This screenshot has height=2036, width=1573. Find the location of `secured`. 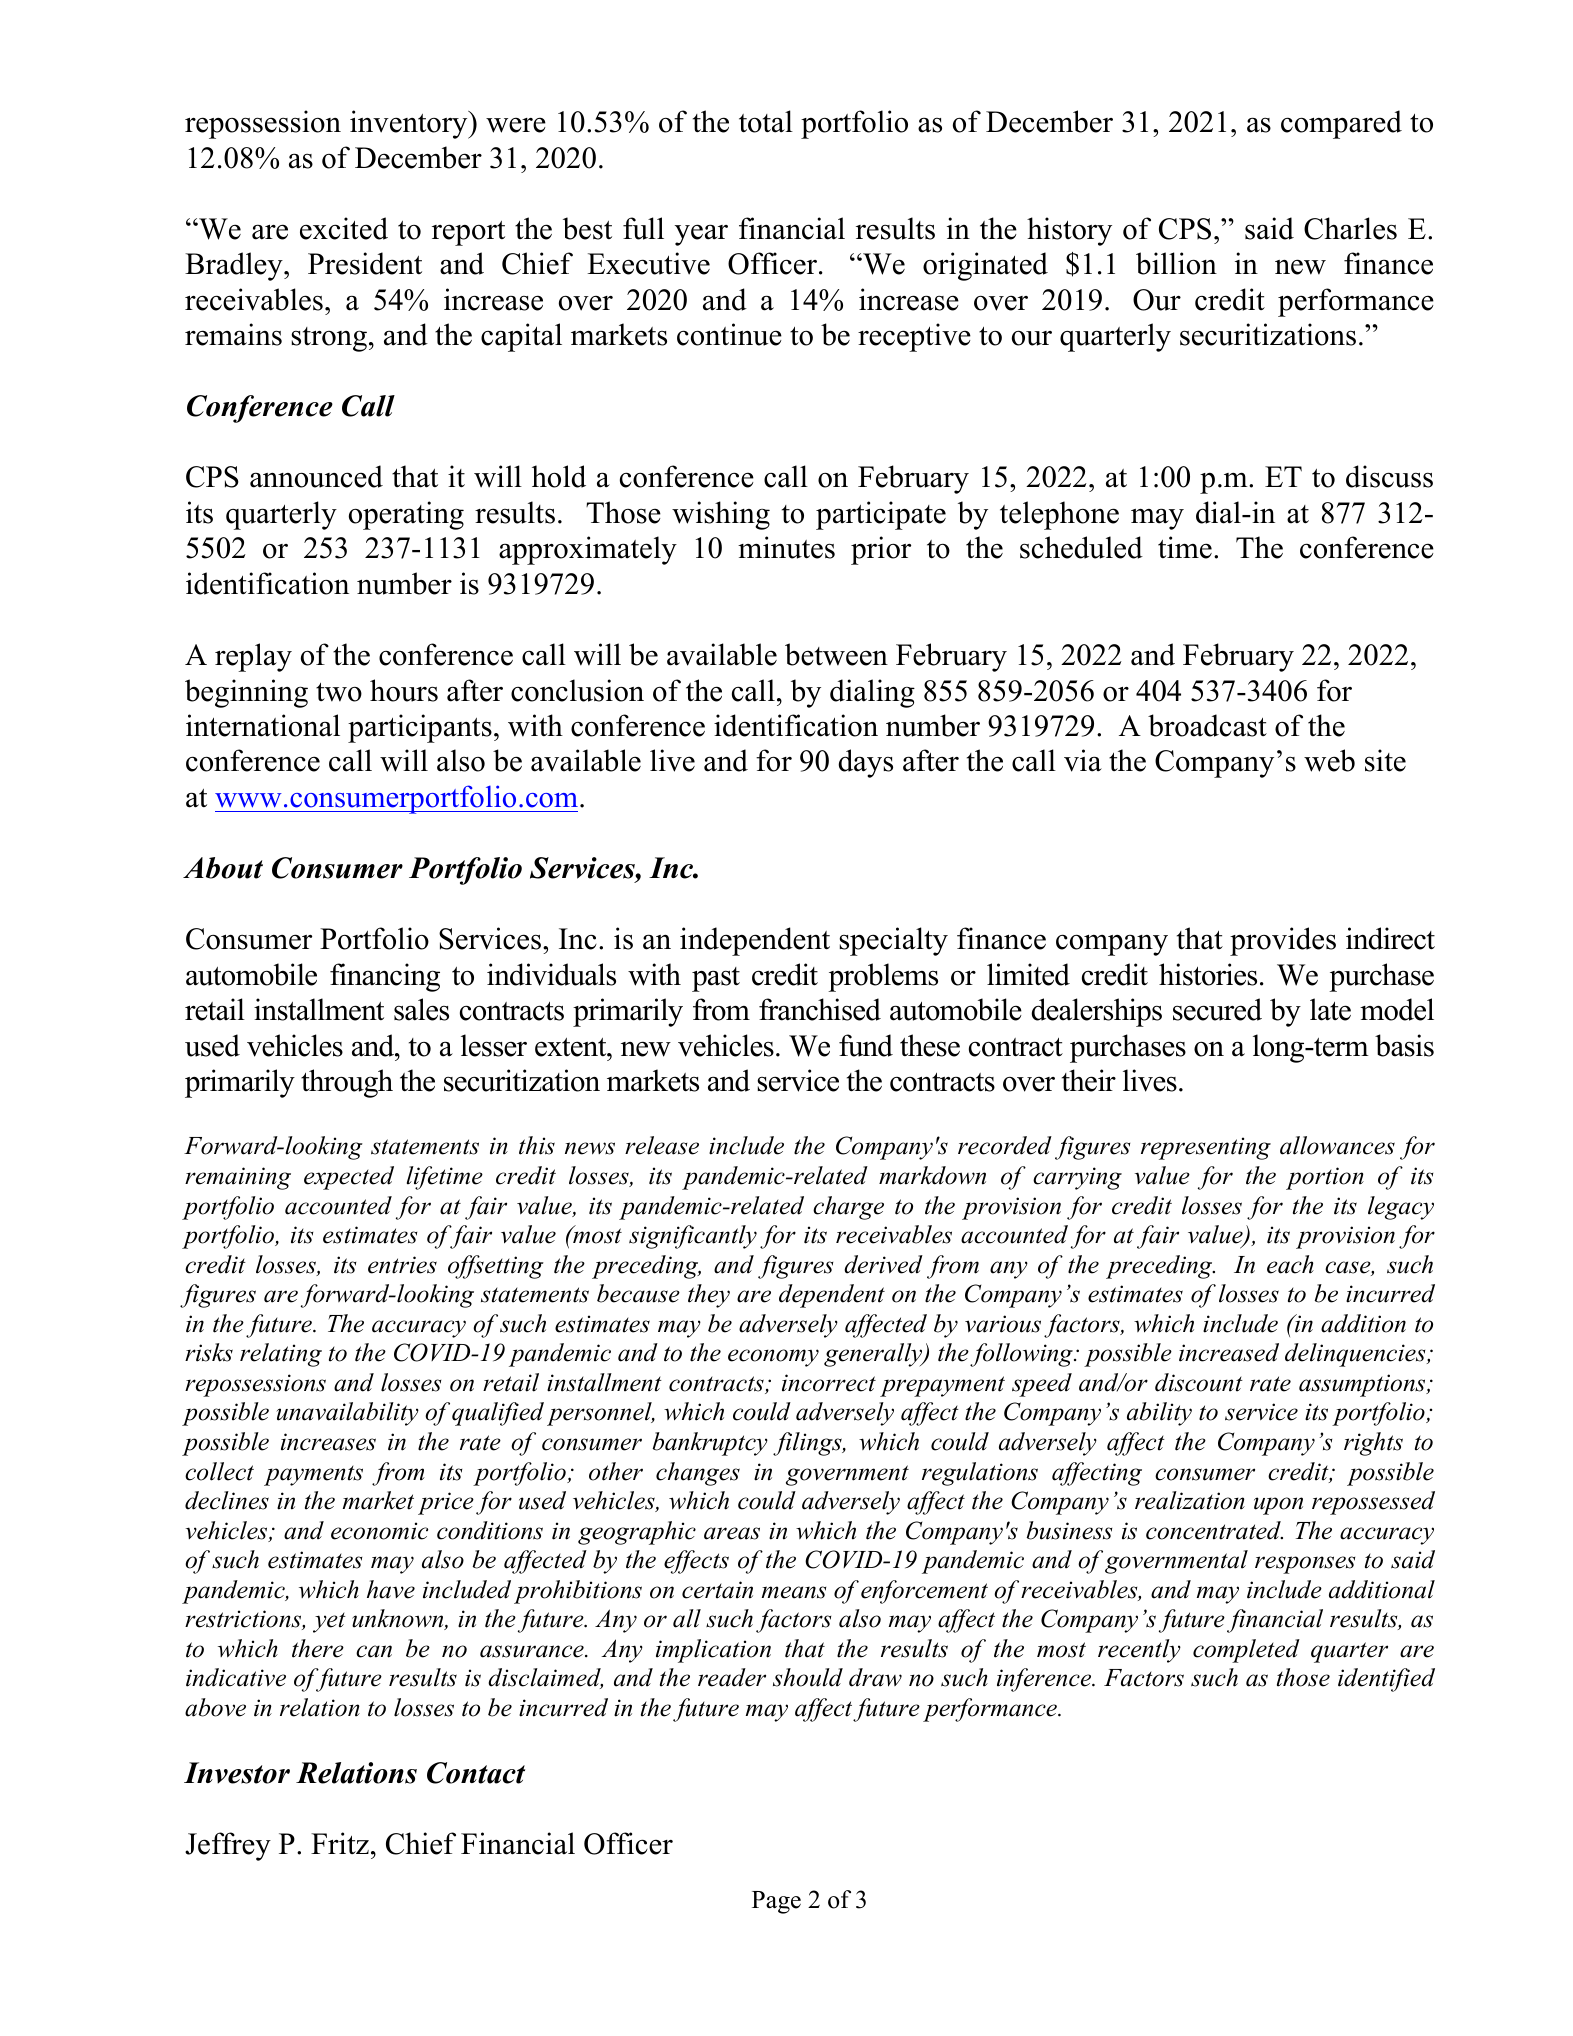

secured is located at coordinates (1217, 1009).
